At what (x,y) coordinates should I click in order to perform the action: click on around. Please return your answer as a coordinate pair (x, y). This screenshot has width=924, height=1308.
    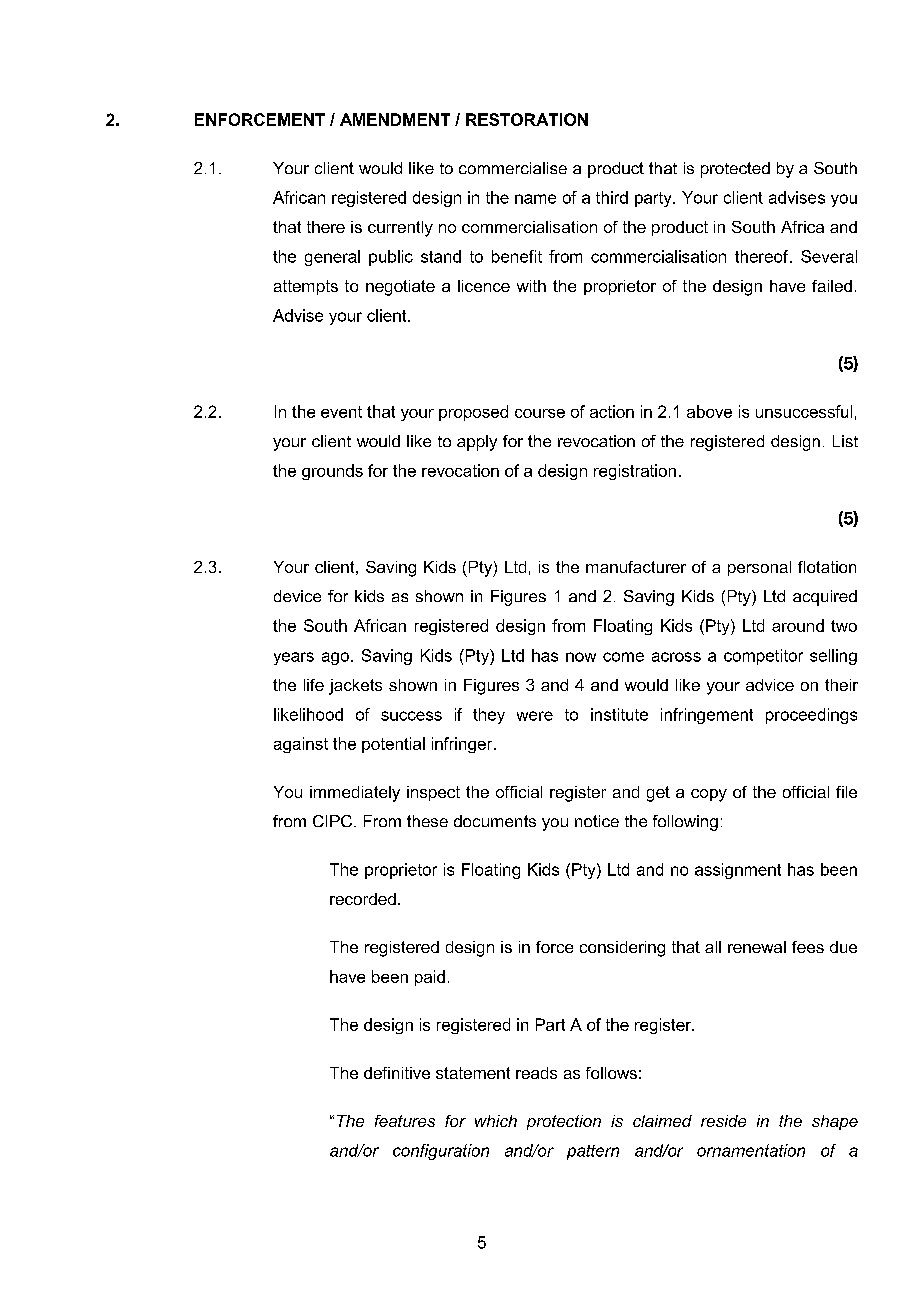
    Looking at the image, I should click on (798, 625).
